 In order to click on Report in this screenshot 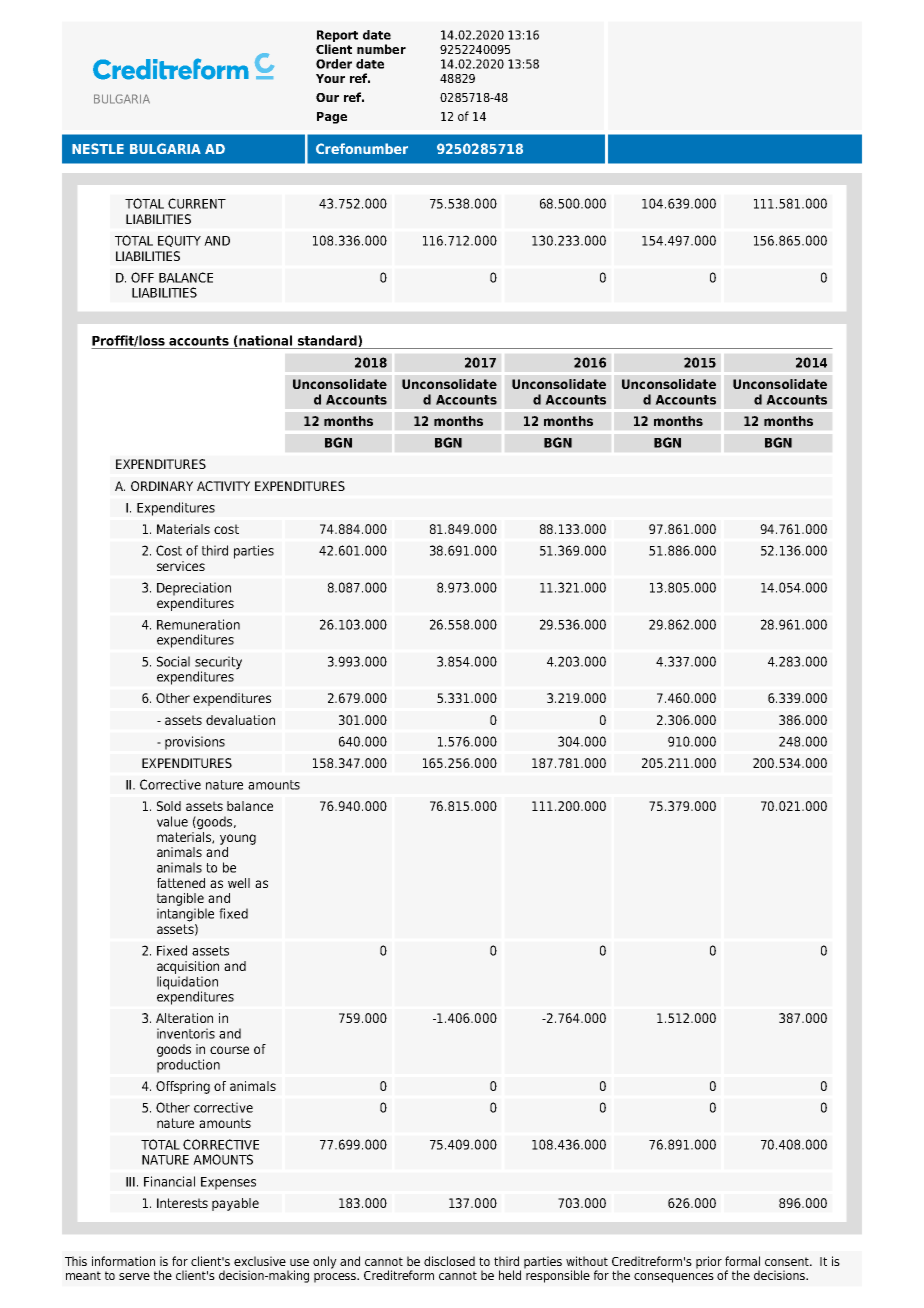, I will do `click(337, 37)`.
